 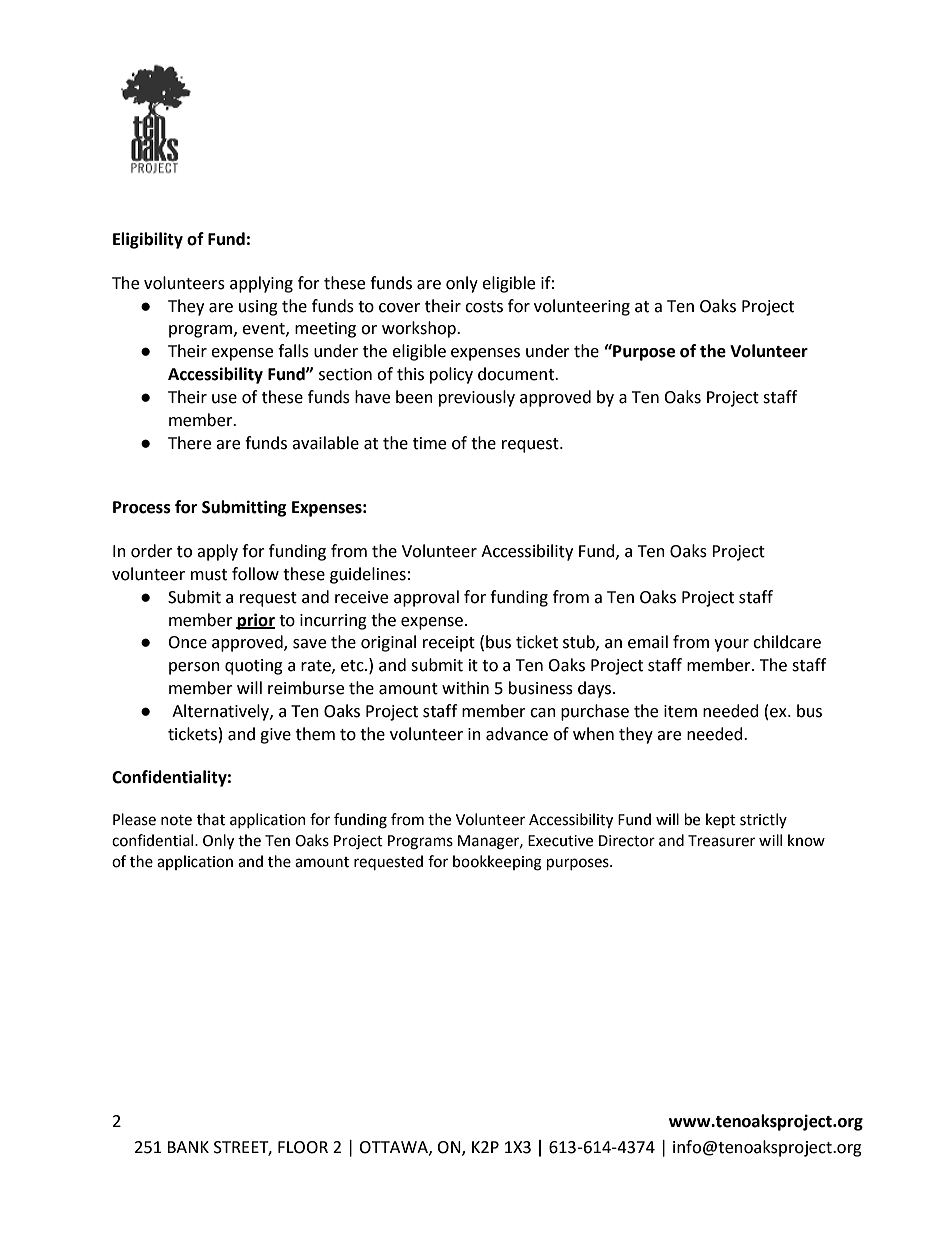 What do you see at coordinates (255, 621) in the document?
I see `prior` at bounding box center [255, 621].
